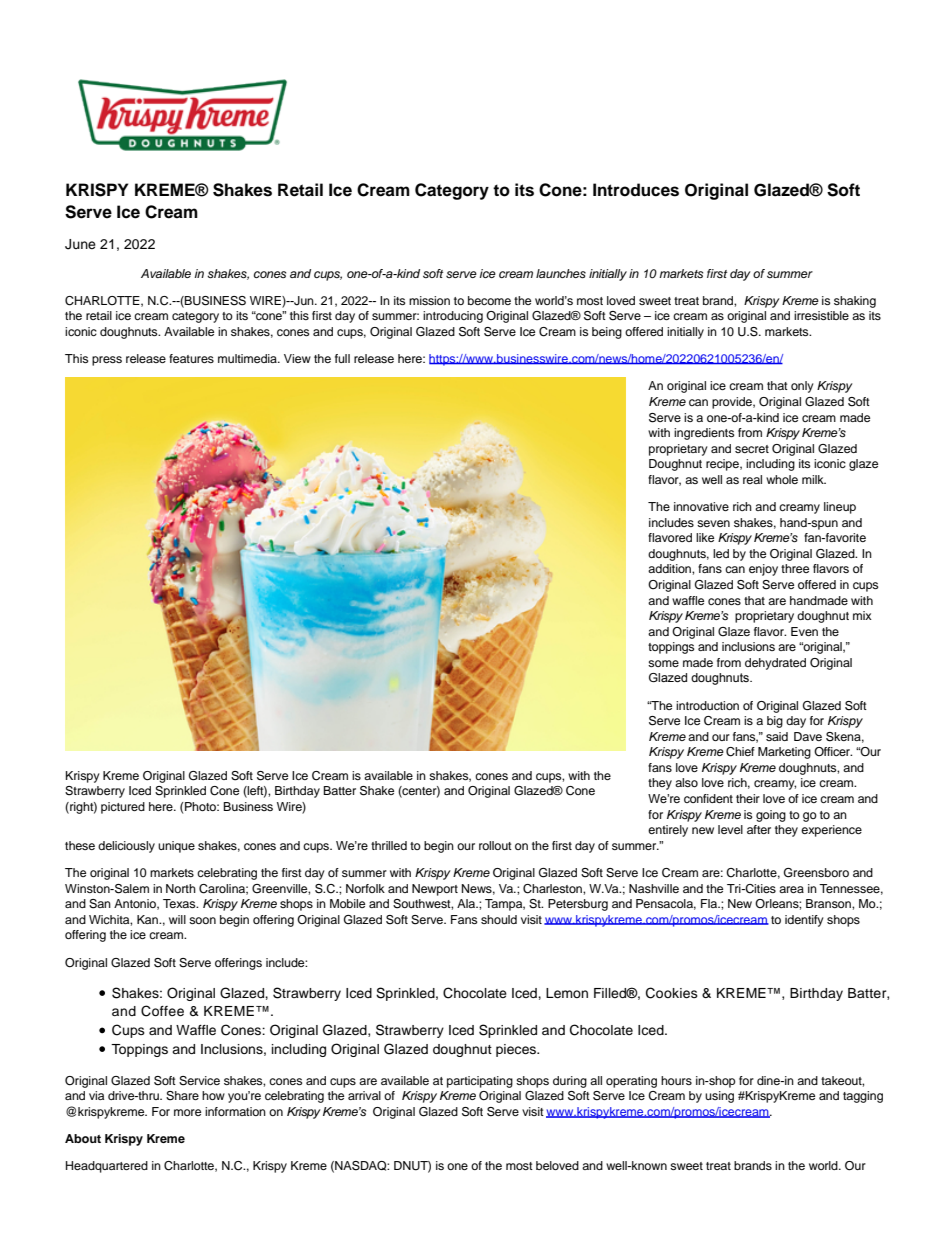 The width and height of the screenshot is (952, 1233). What do you see at coordinates (561, 273) in the screenshot?
I see `launches` at bounding box center [561, 273].
